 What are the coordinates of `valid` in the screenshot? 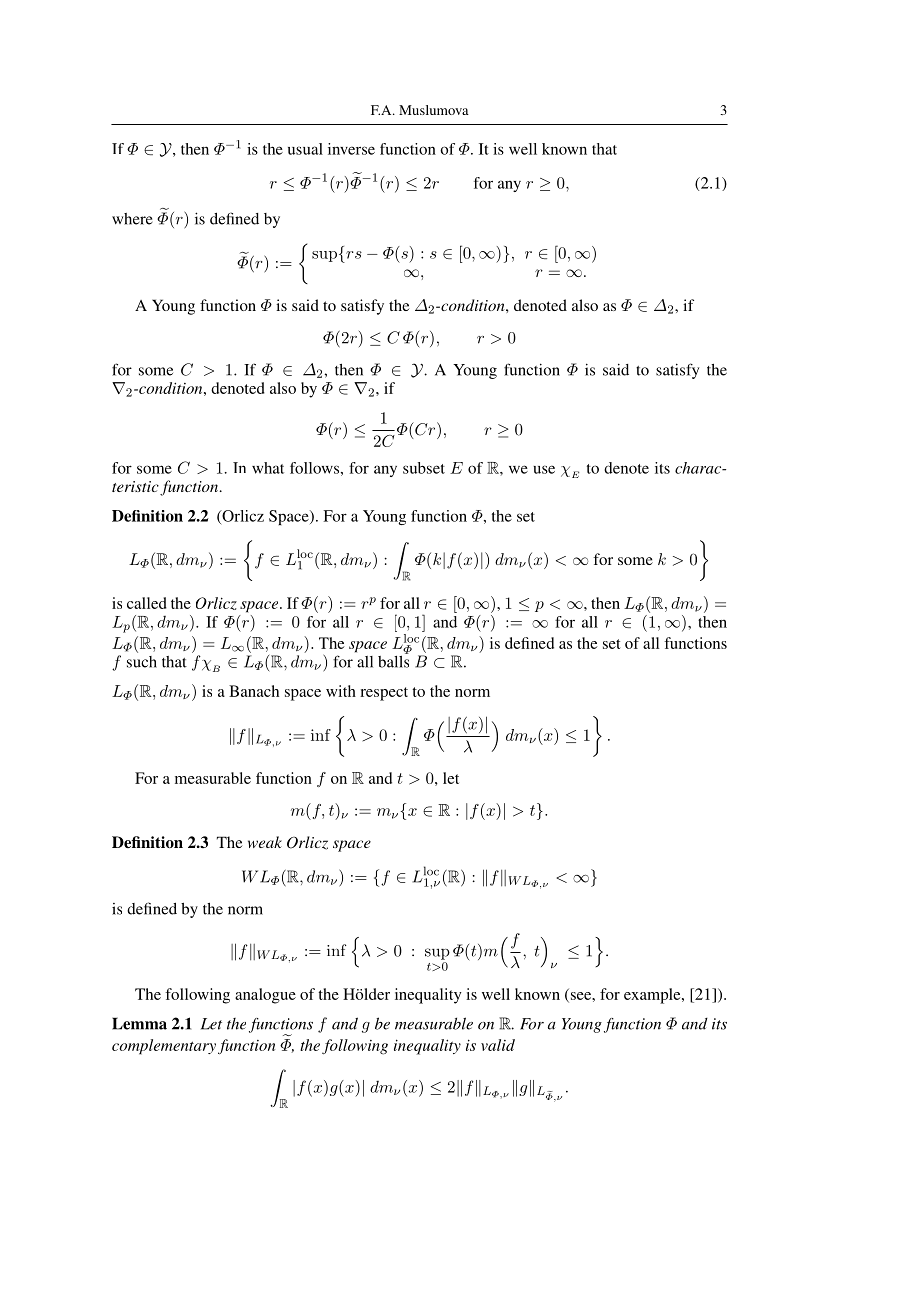 It's located at (498, 1045).
